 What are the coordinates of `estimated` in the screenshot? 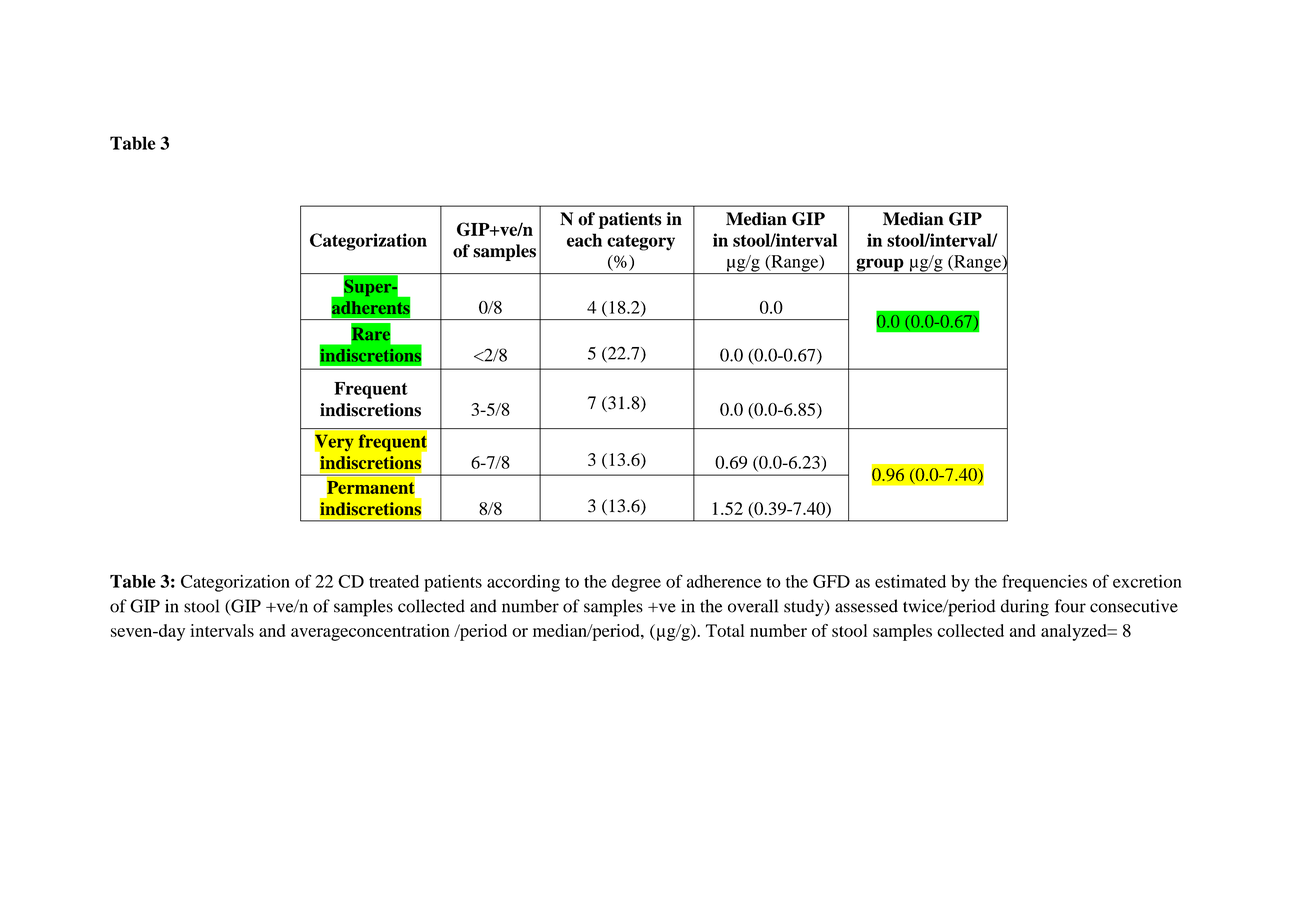 It's located at (910, 581).
